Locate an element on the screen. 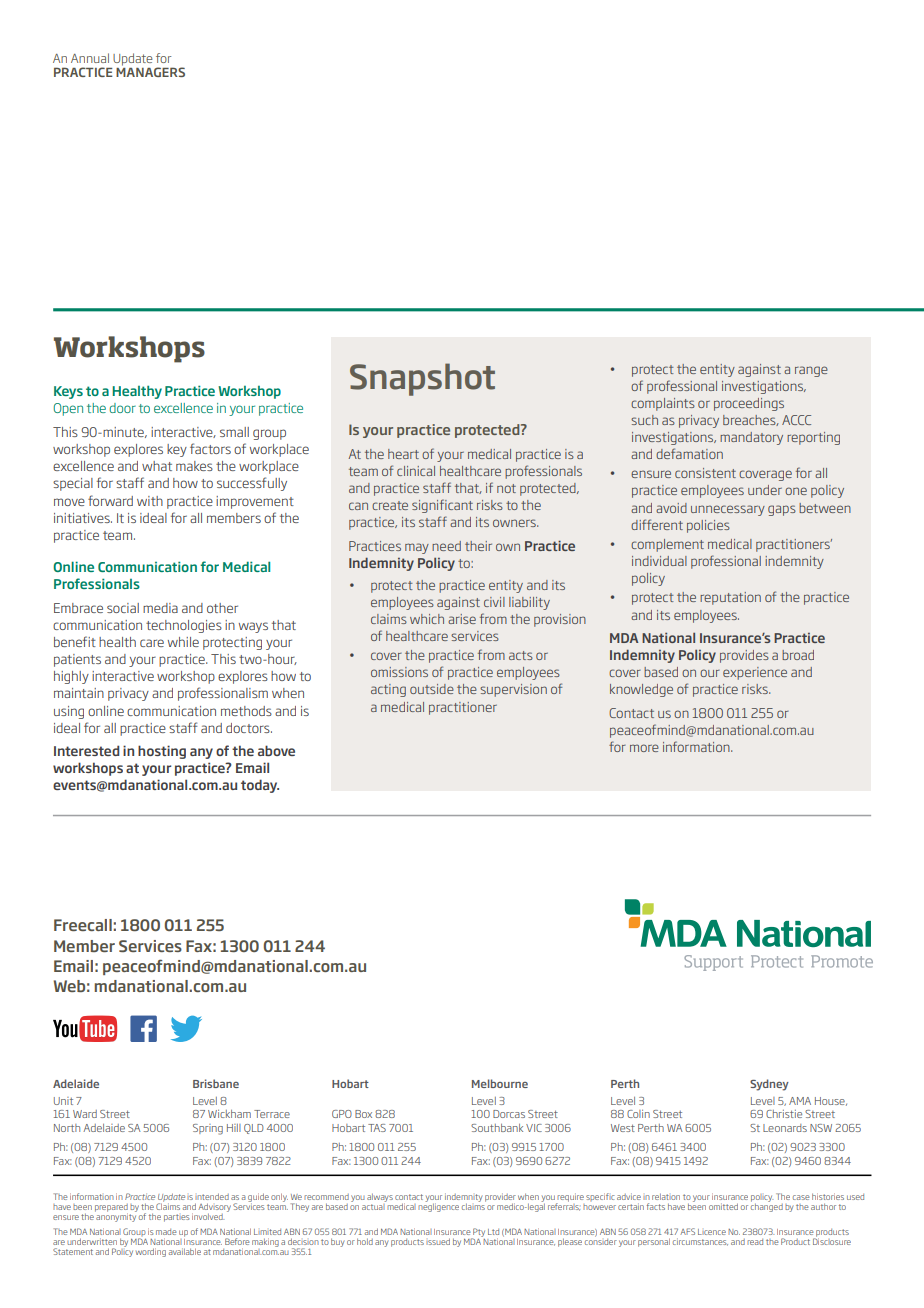  Brisbane is located at coordinates (216, 1083).
